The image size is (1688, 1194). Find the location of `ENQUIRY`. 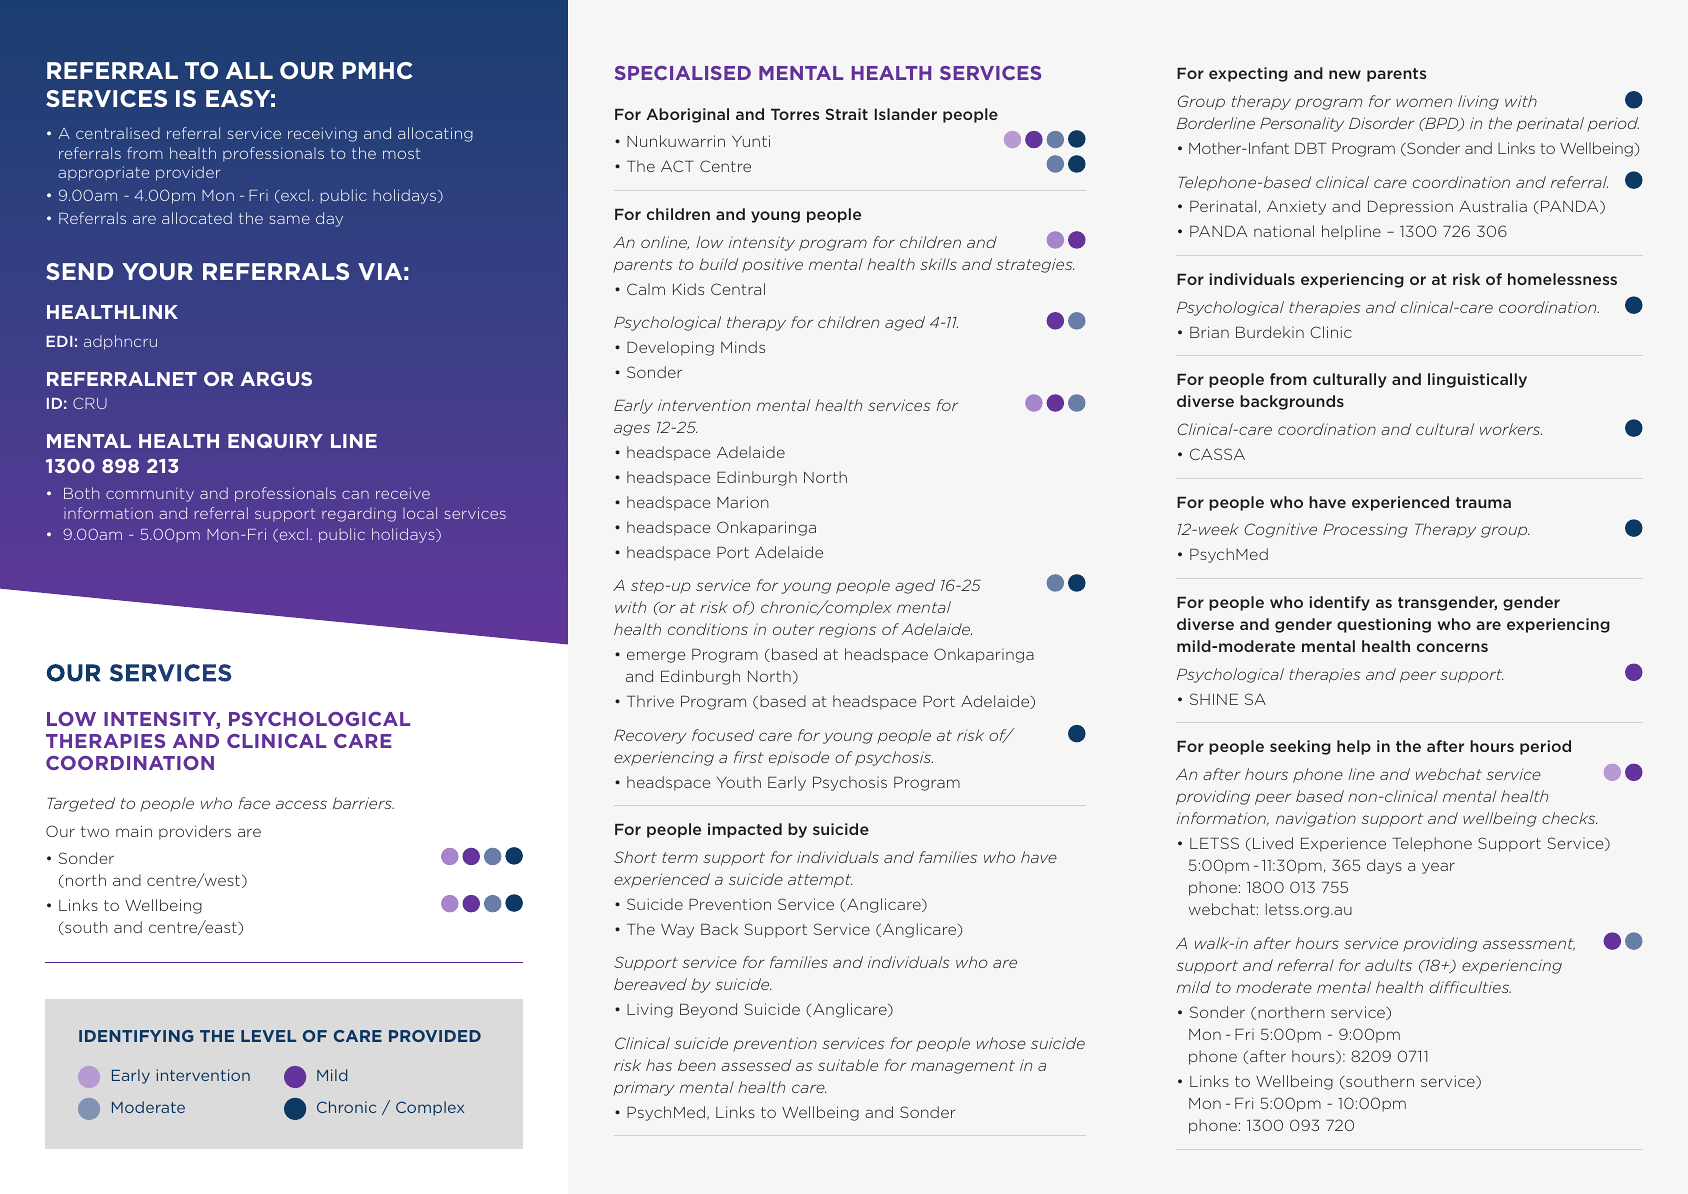

ENQUIRY is located at coordinates (275, 441).
